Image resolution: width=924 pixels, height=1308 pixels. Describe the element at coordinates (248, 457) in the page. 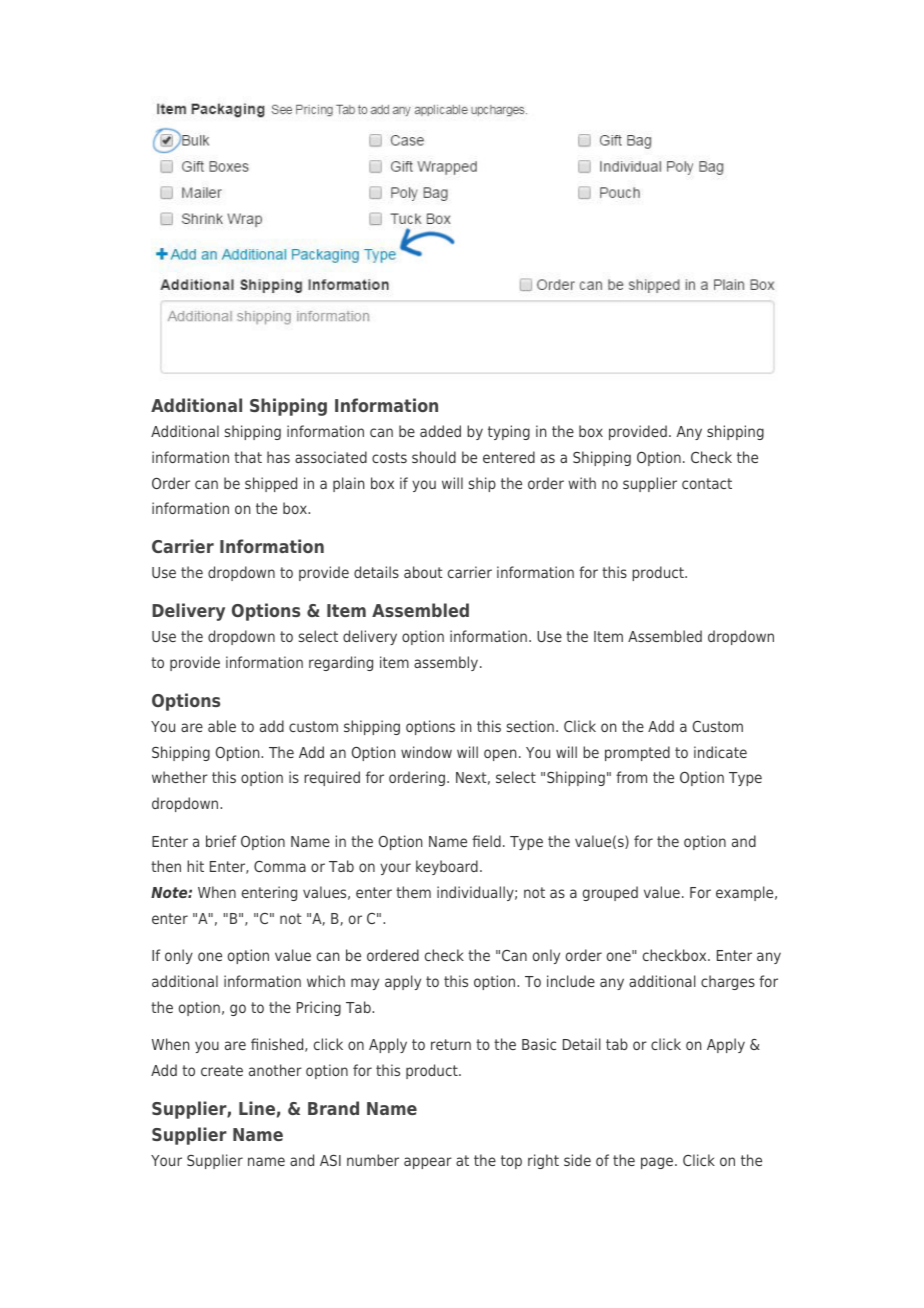

I see `that` at that location.
